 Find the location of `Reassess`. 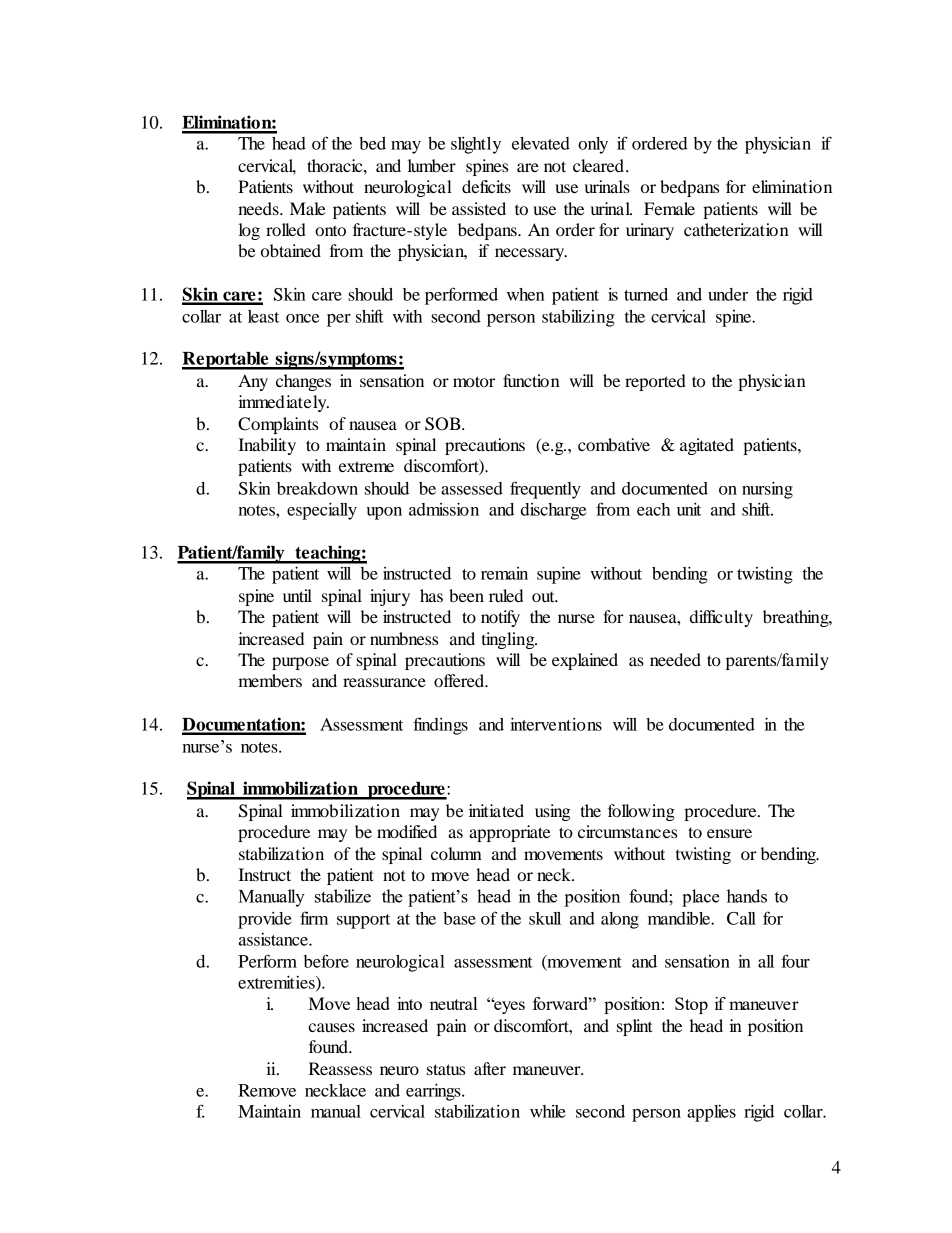

Reassess is located at coordinates (340, 1068).
